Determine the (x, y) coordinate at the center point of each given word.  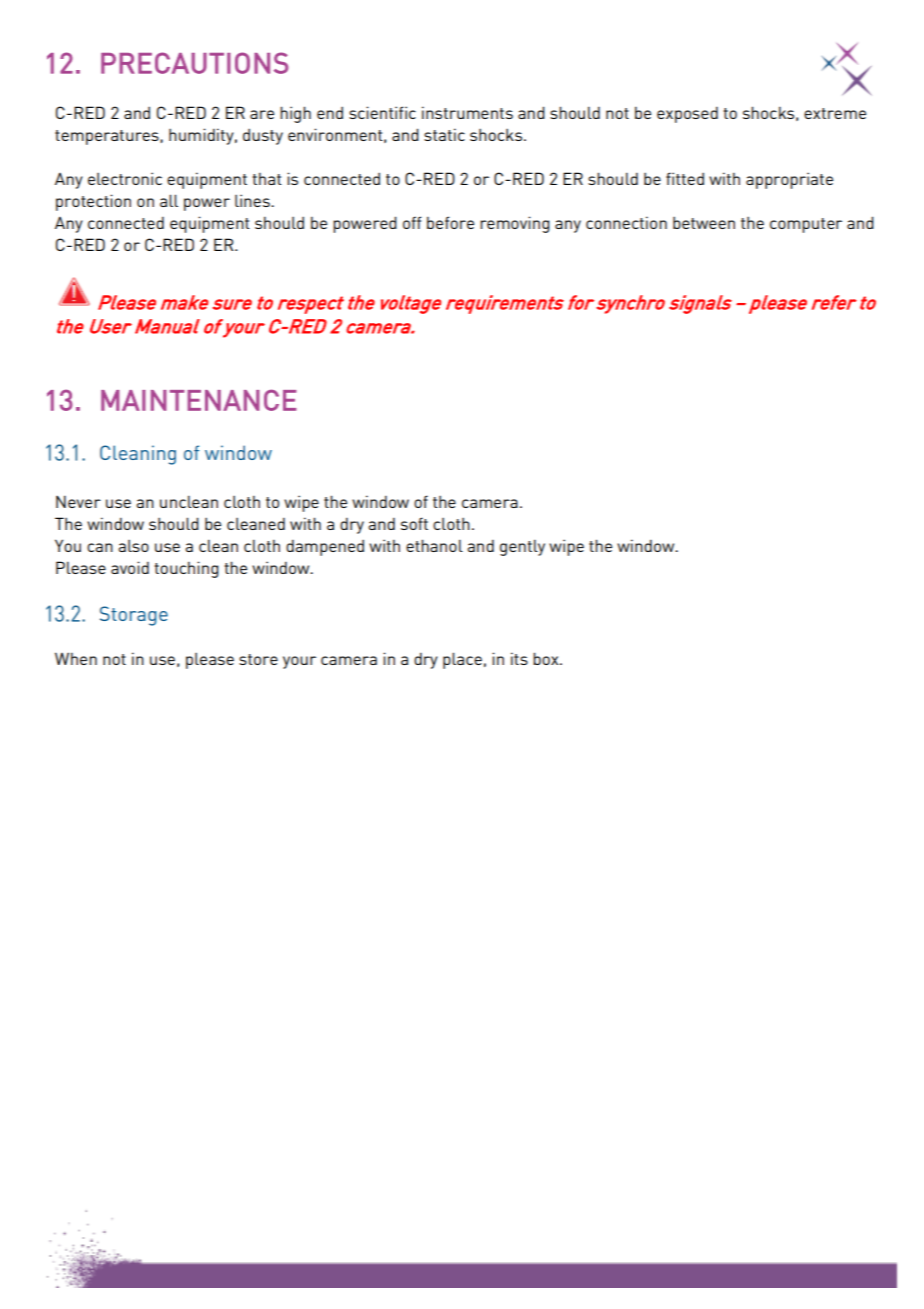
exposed (687, 115)
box (547, 658)
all (169, 200)
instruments (467, 112)
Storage (134, 616)
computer (806, 225)
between (704, 223)
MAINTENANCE (199, 400)
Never (78, 501)
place (462, 660)
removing (515, 224)
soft (414, 523)
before (450, 222)
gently (522, 547)
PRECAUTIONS (194, 63)
